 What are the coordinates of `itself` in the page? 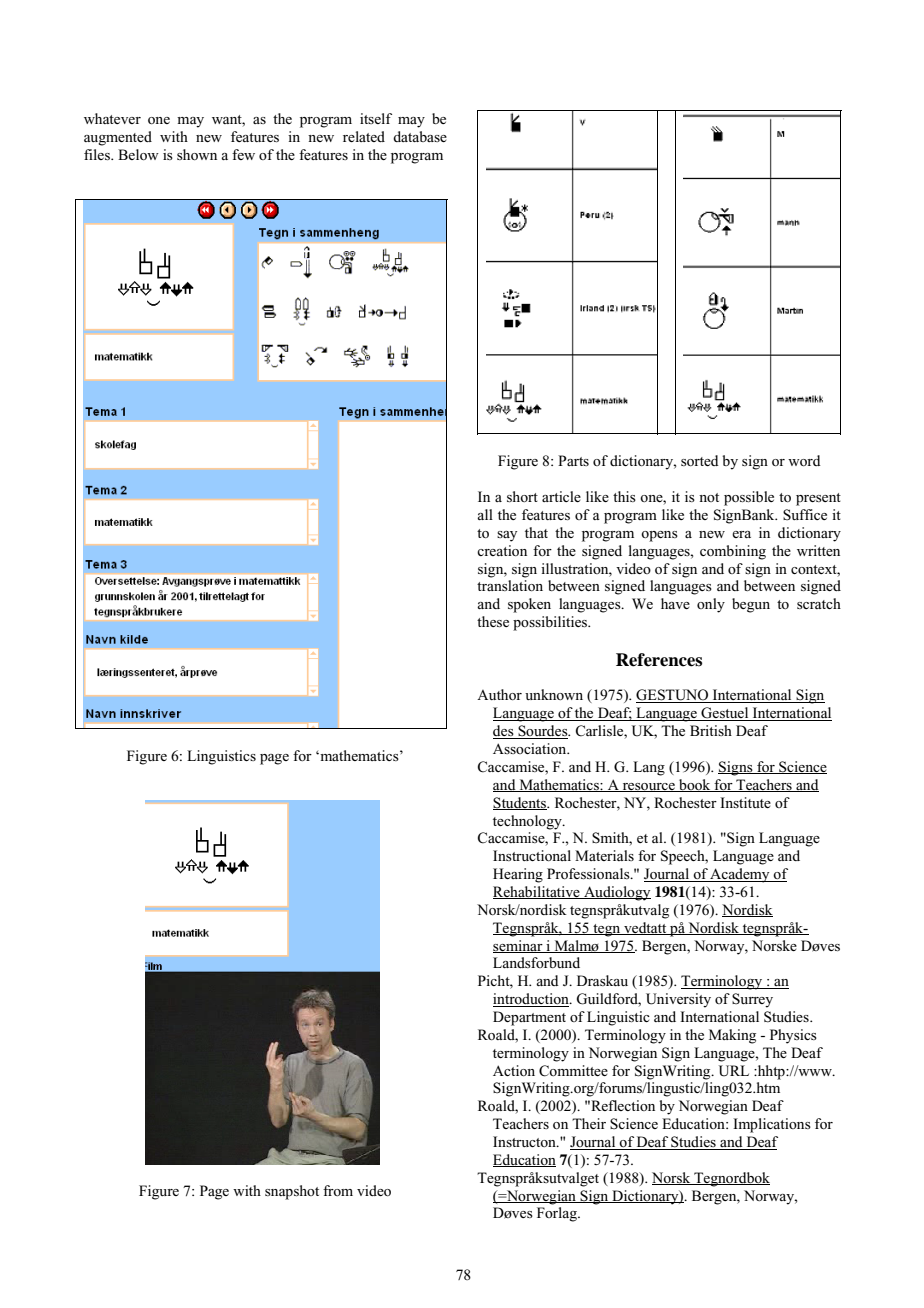 It's located at (376, 118).
